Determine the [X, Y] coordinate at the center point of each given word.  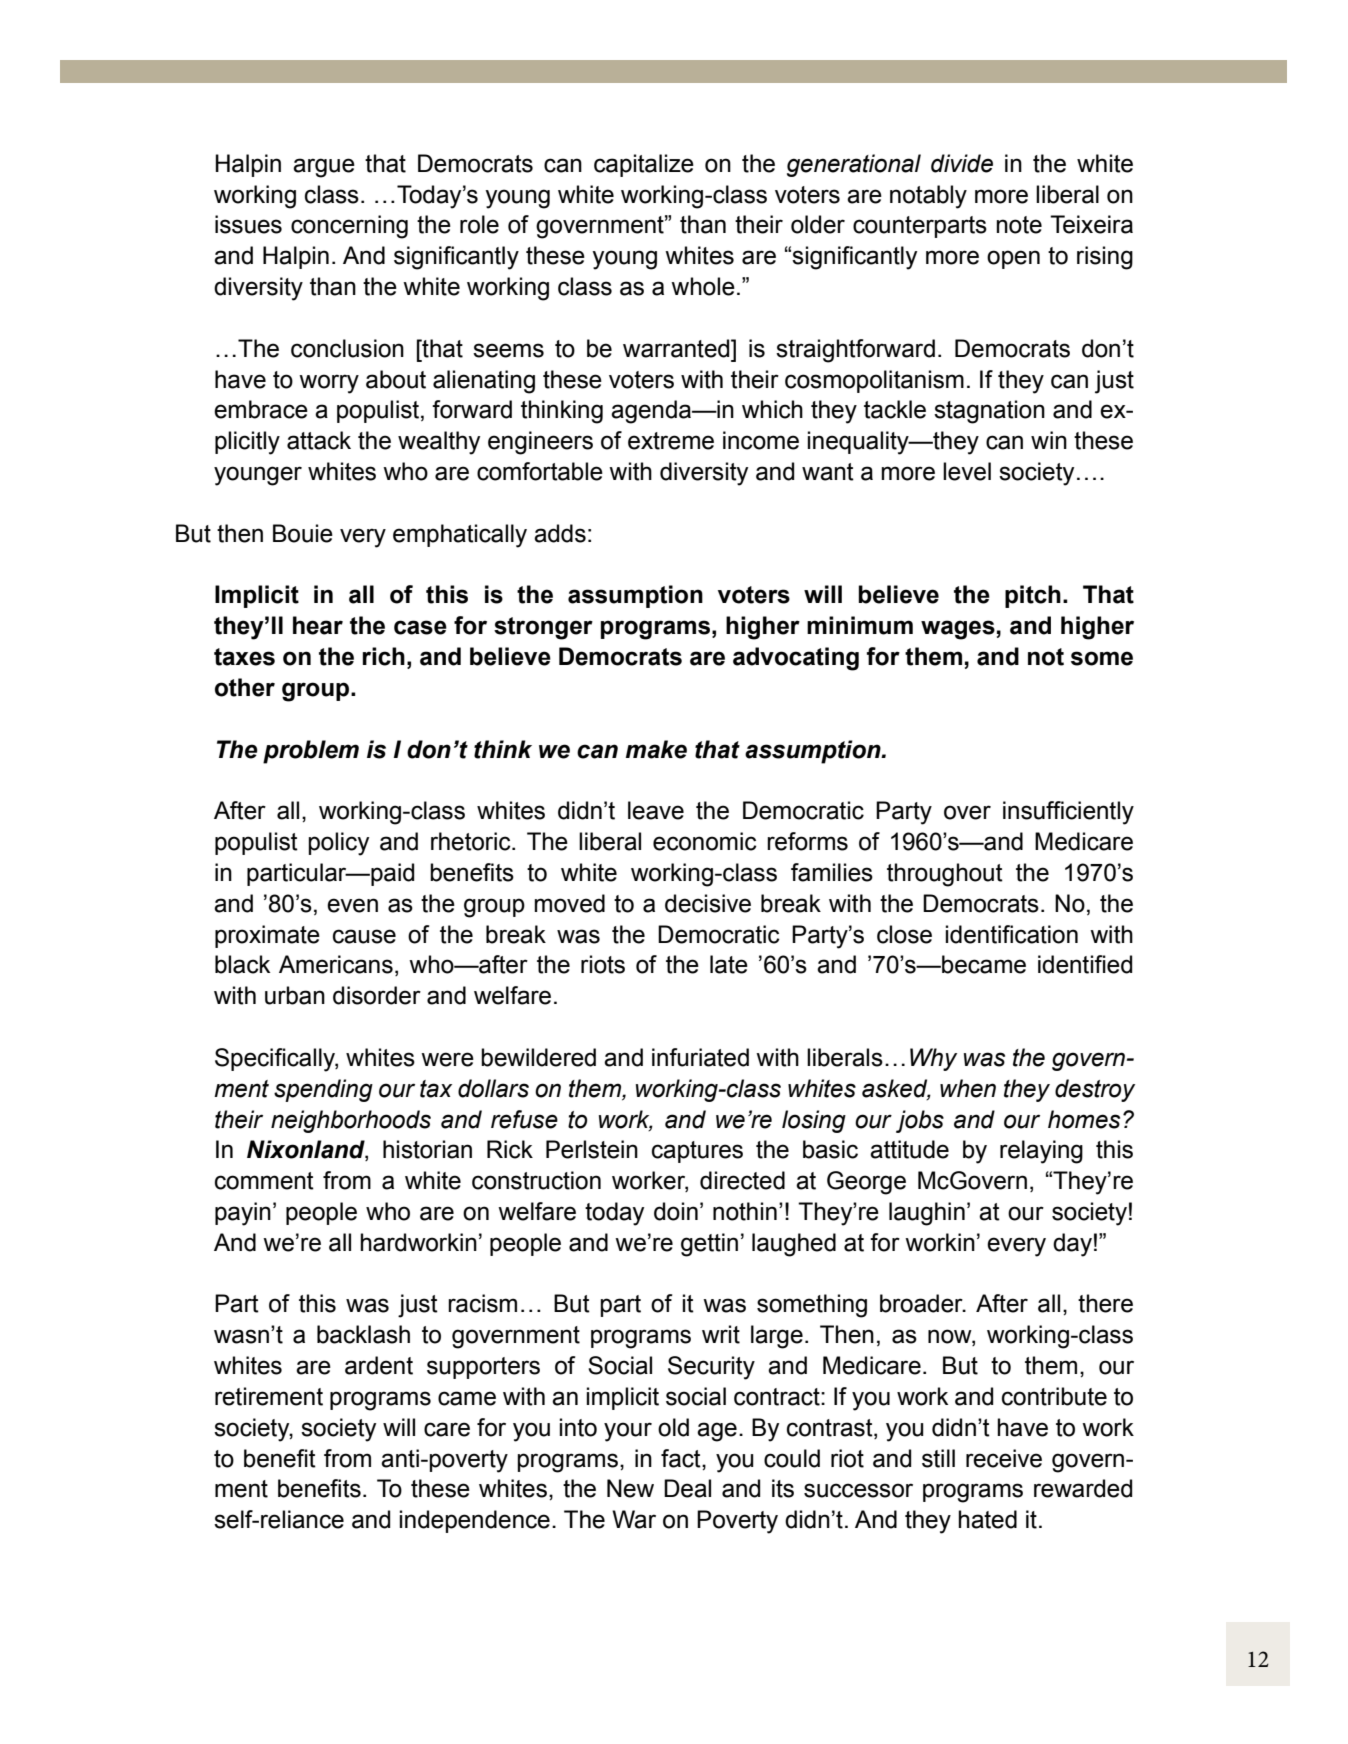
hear [318, 625]
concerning [349, 227]
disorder [377, 995]
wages [958, 630]
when [968, 1088]
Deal [687, 1488]
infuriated [700, 1057]
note [1019, 225]
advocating [796, 659]
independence [475, 1521]
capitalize [644, 165]
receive [1004, 1458]
